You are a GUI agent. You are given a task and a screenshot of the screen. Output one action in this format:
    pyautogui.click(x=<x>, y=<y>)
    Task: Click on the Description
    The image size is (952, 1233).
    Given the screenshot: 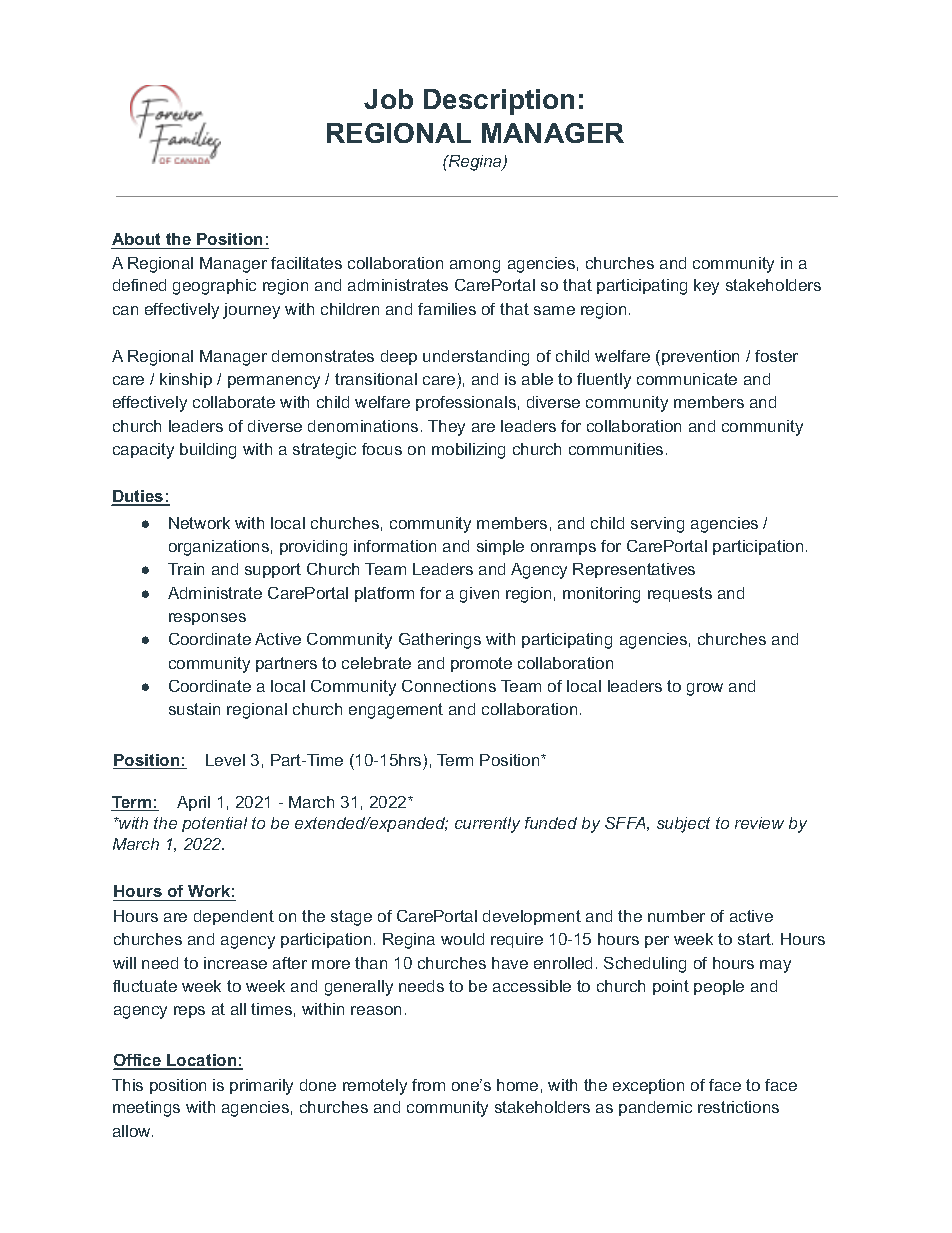 What is the action you would take?
    pyautogui.click(x=499, y=102)
